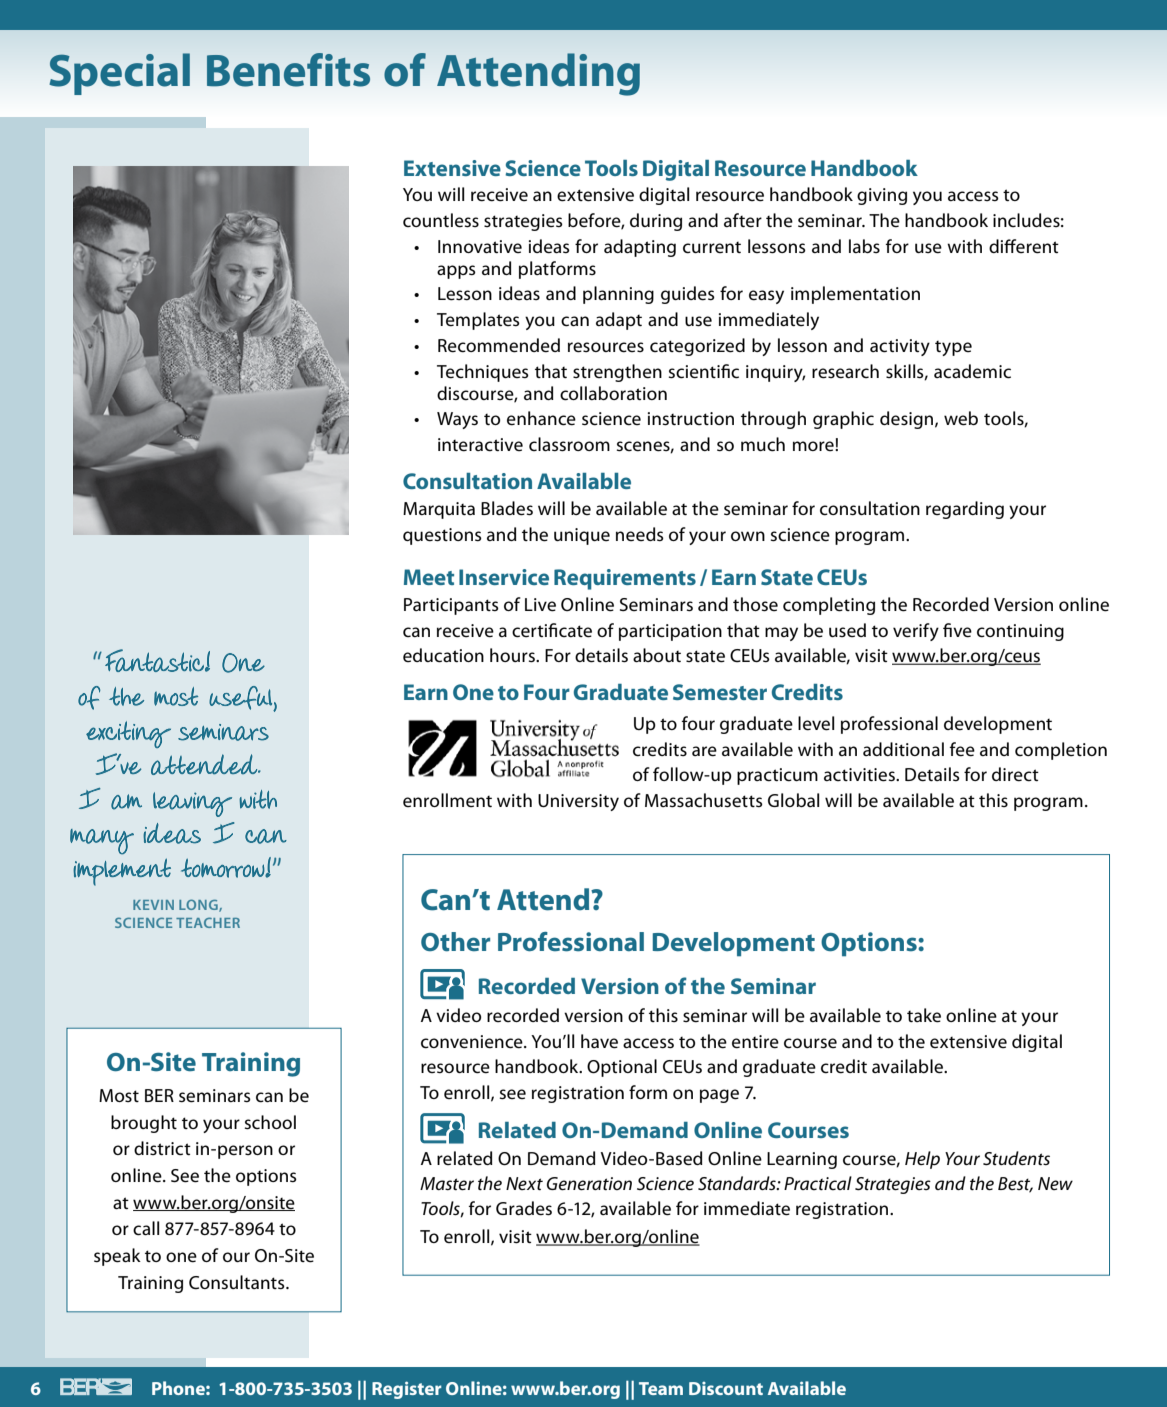  I want to click on during, so click(656, 222).
